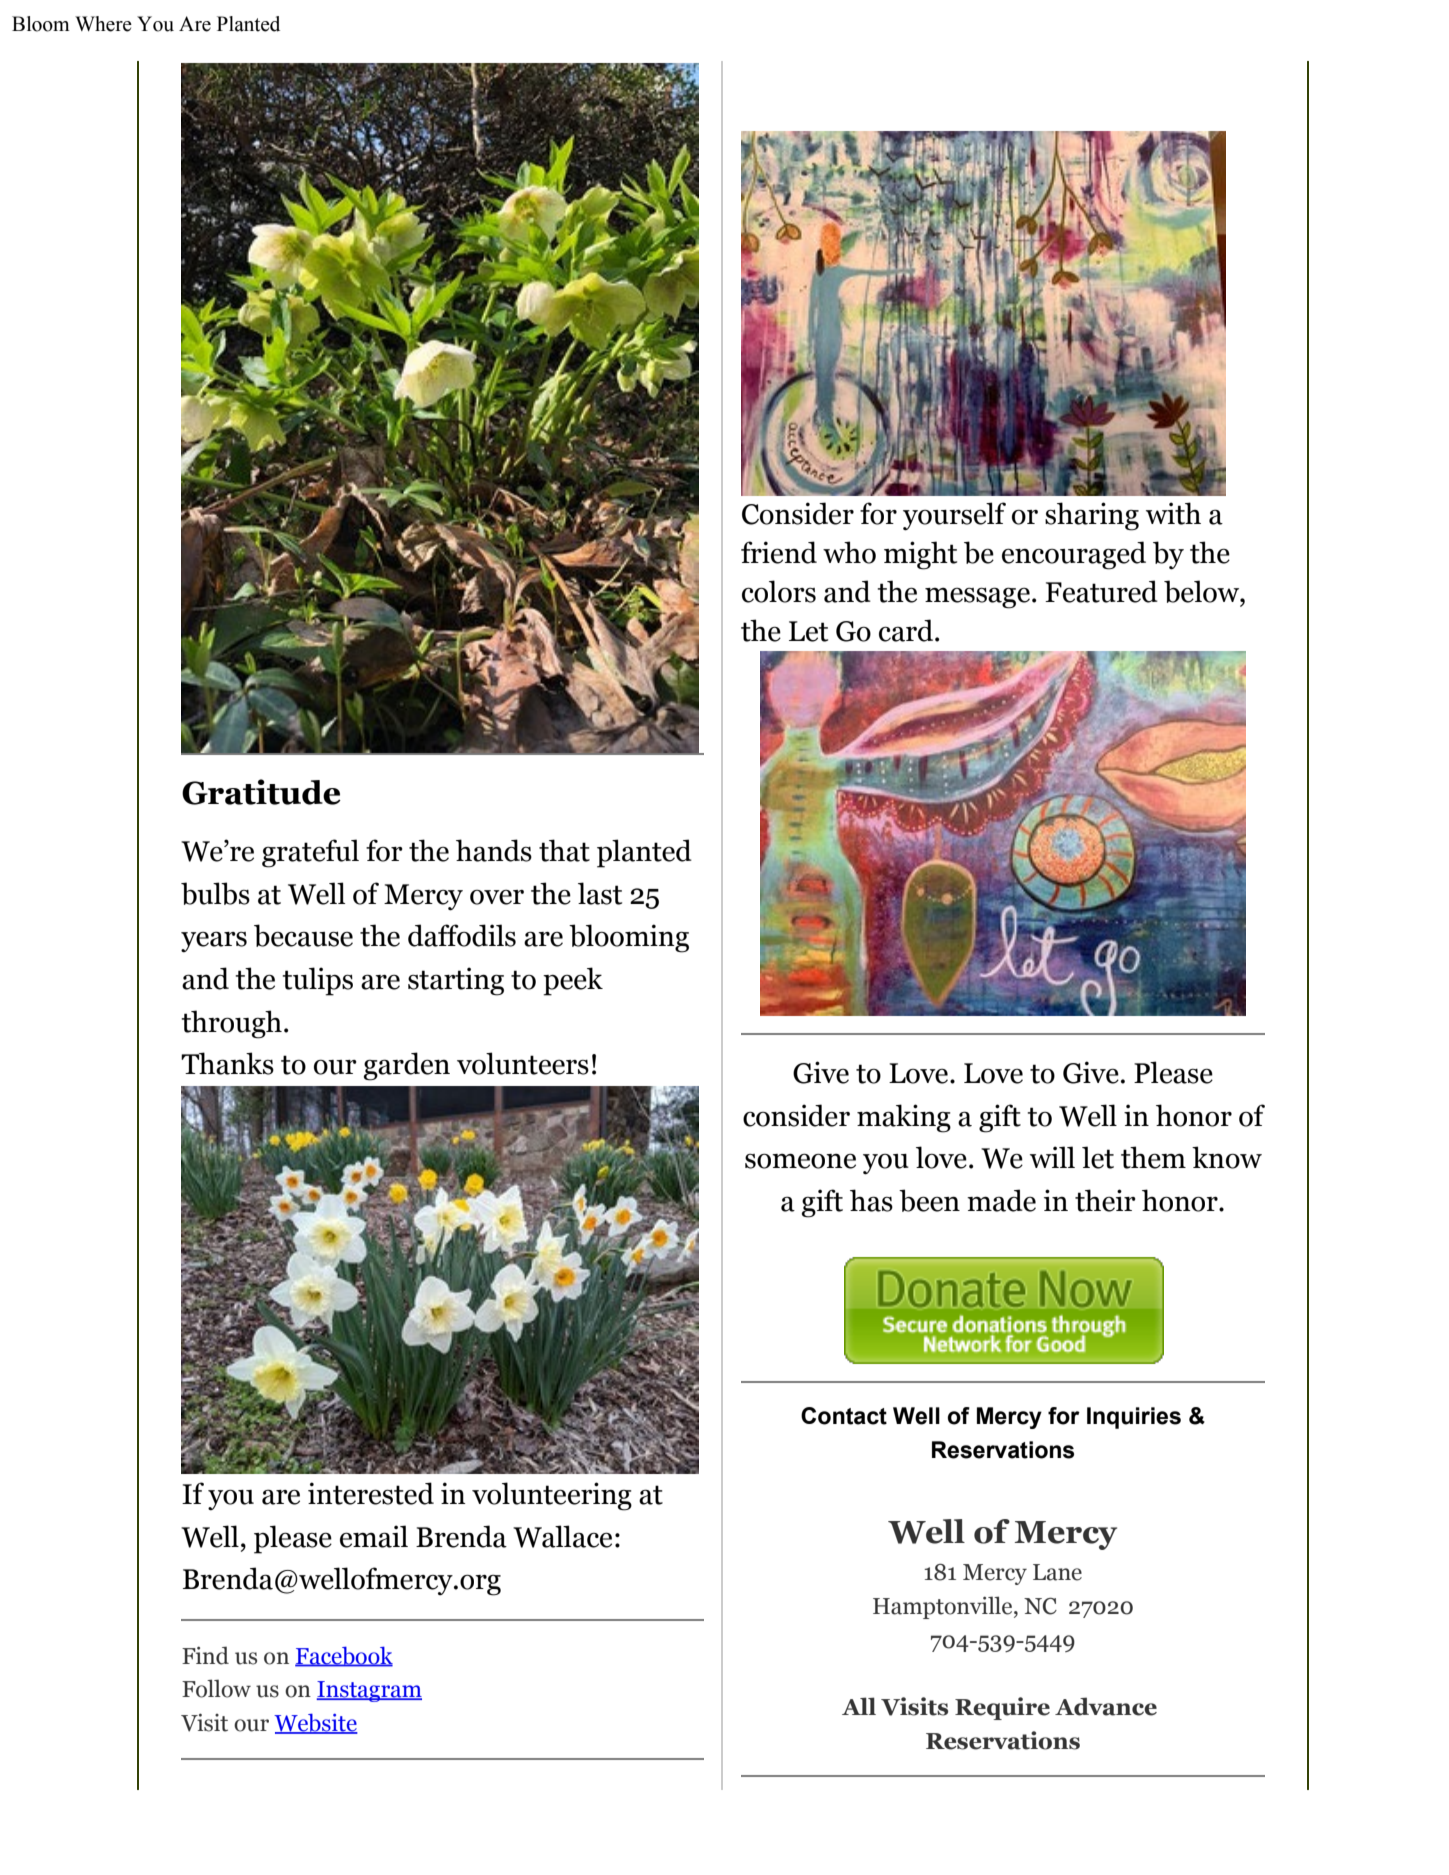  I want to click on Featured, so click(1101, 591).
